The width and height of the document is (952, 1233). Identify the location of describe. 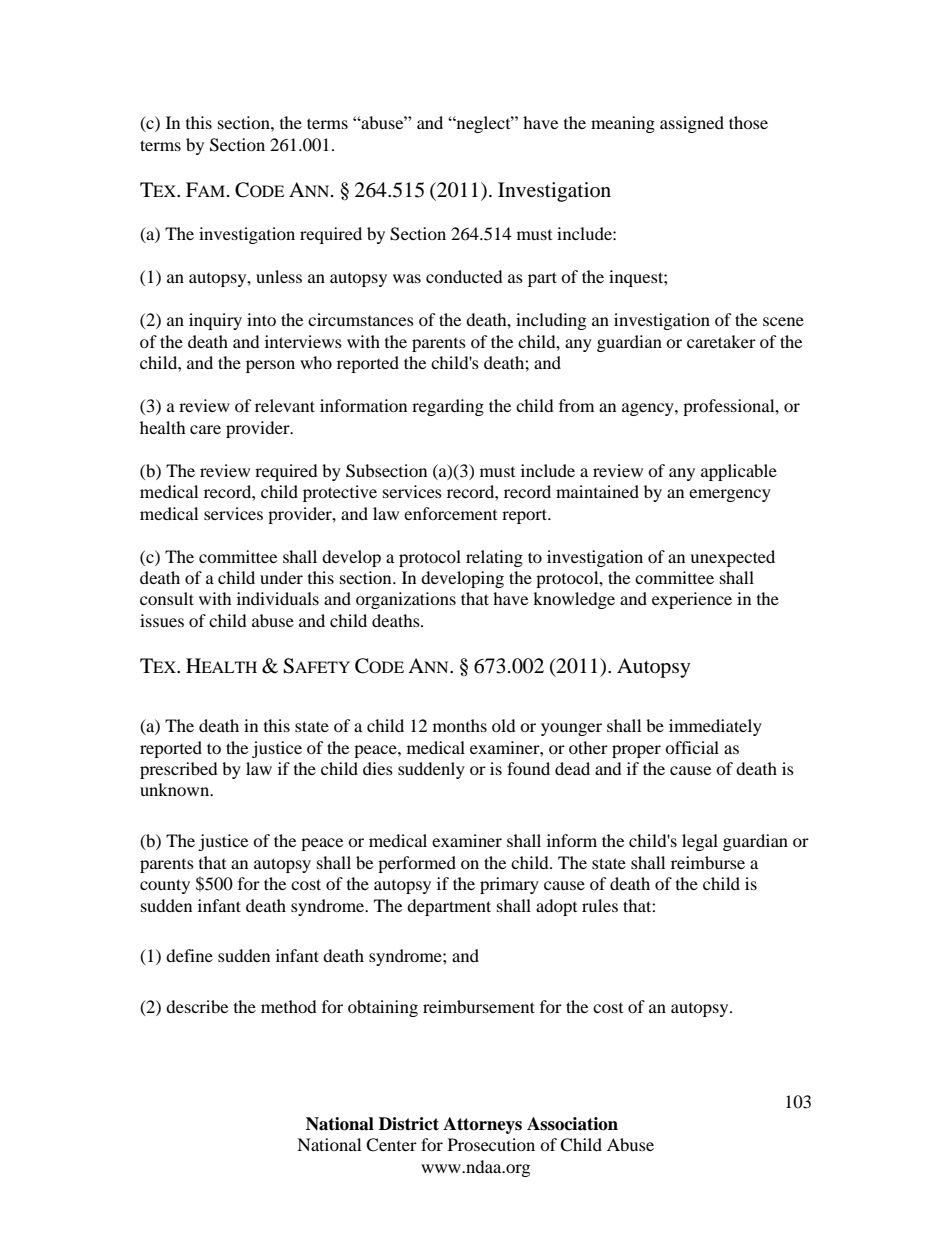
(197, 1006).
